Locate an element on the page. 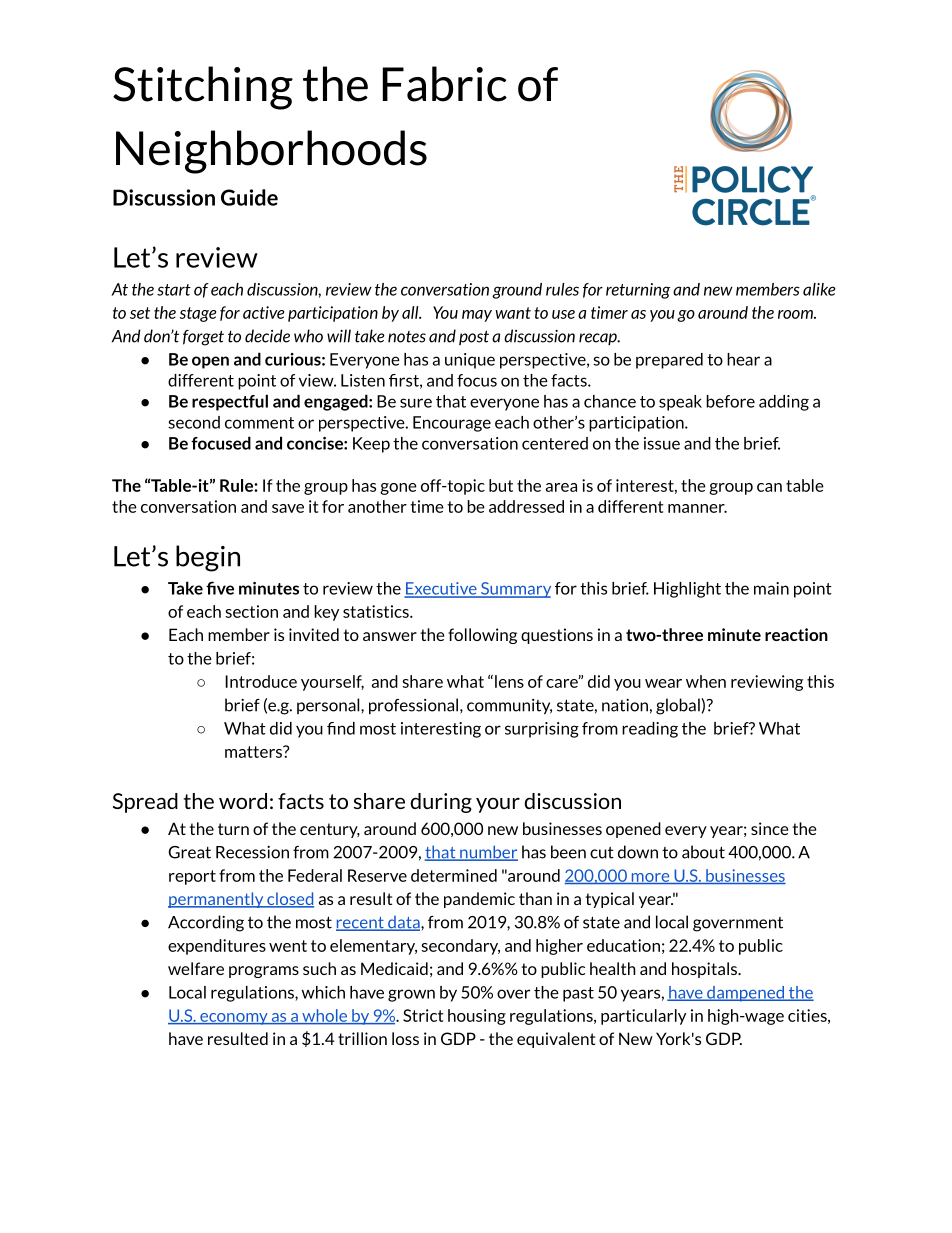  economy is located at coordinates (234, 1019).
